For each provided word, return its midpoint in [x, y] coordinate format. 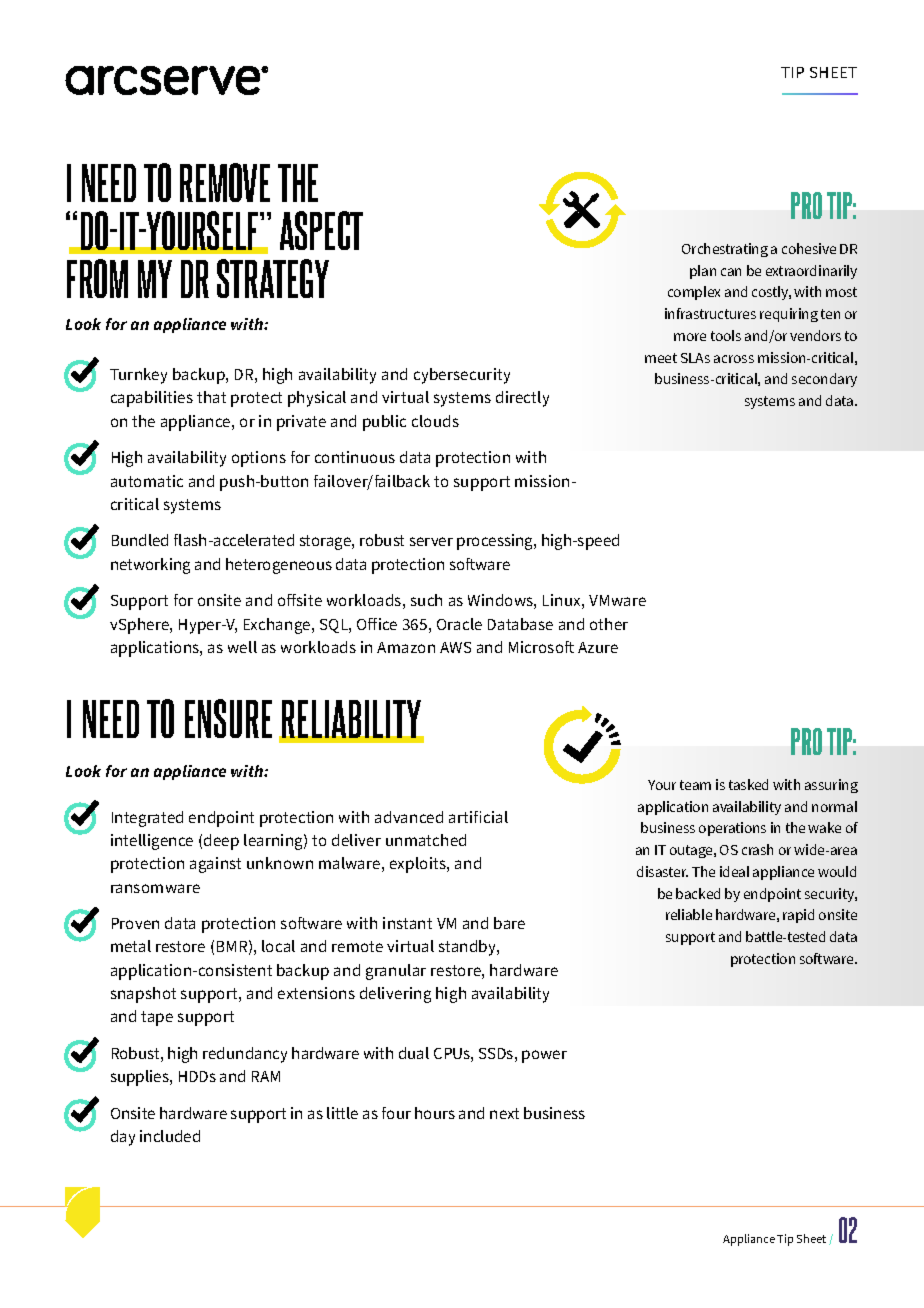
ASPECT [321, 230]
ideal [734, 871]
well [242, 647]
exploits [419, 865]
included [170, 1136]
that [211, 397]
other [609, 624]
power [544, 1056]
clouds [435, 421]
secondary [824, 380]
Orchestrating [725, 250]
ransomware [155, 888]
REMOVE [225, 182]
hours [435, 1113]
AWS [455, 647]
